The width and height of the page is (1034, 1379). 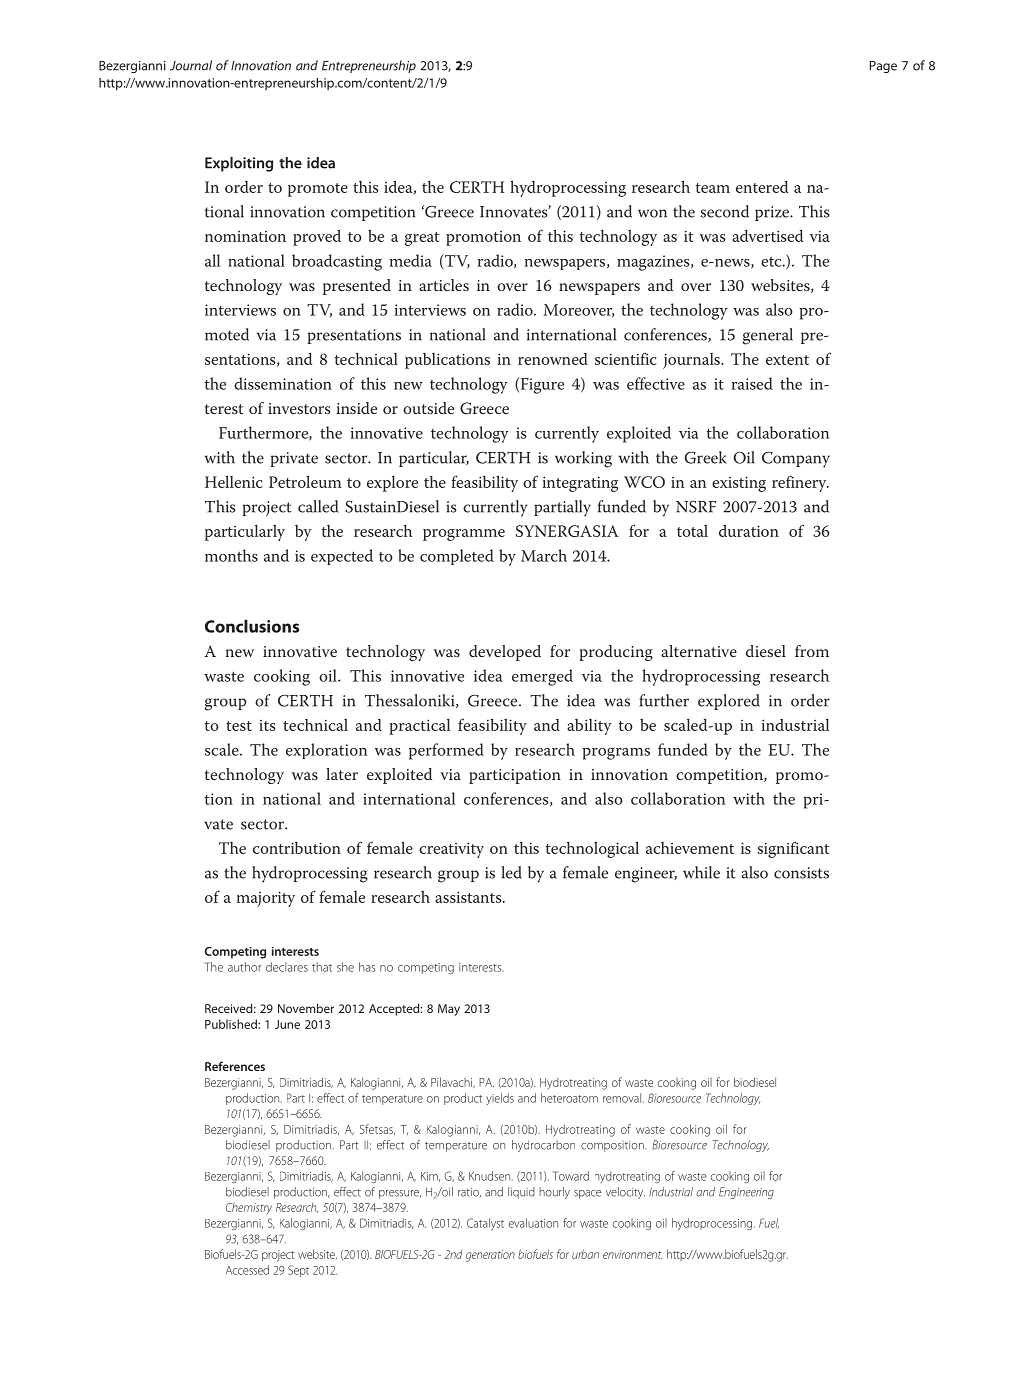 What do you see at coordinates (580, 484) in the page?
I see `integrating` at bounding box center [580, 484].
